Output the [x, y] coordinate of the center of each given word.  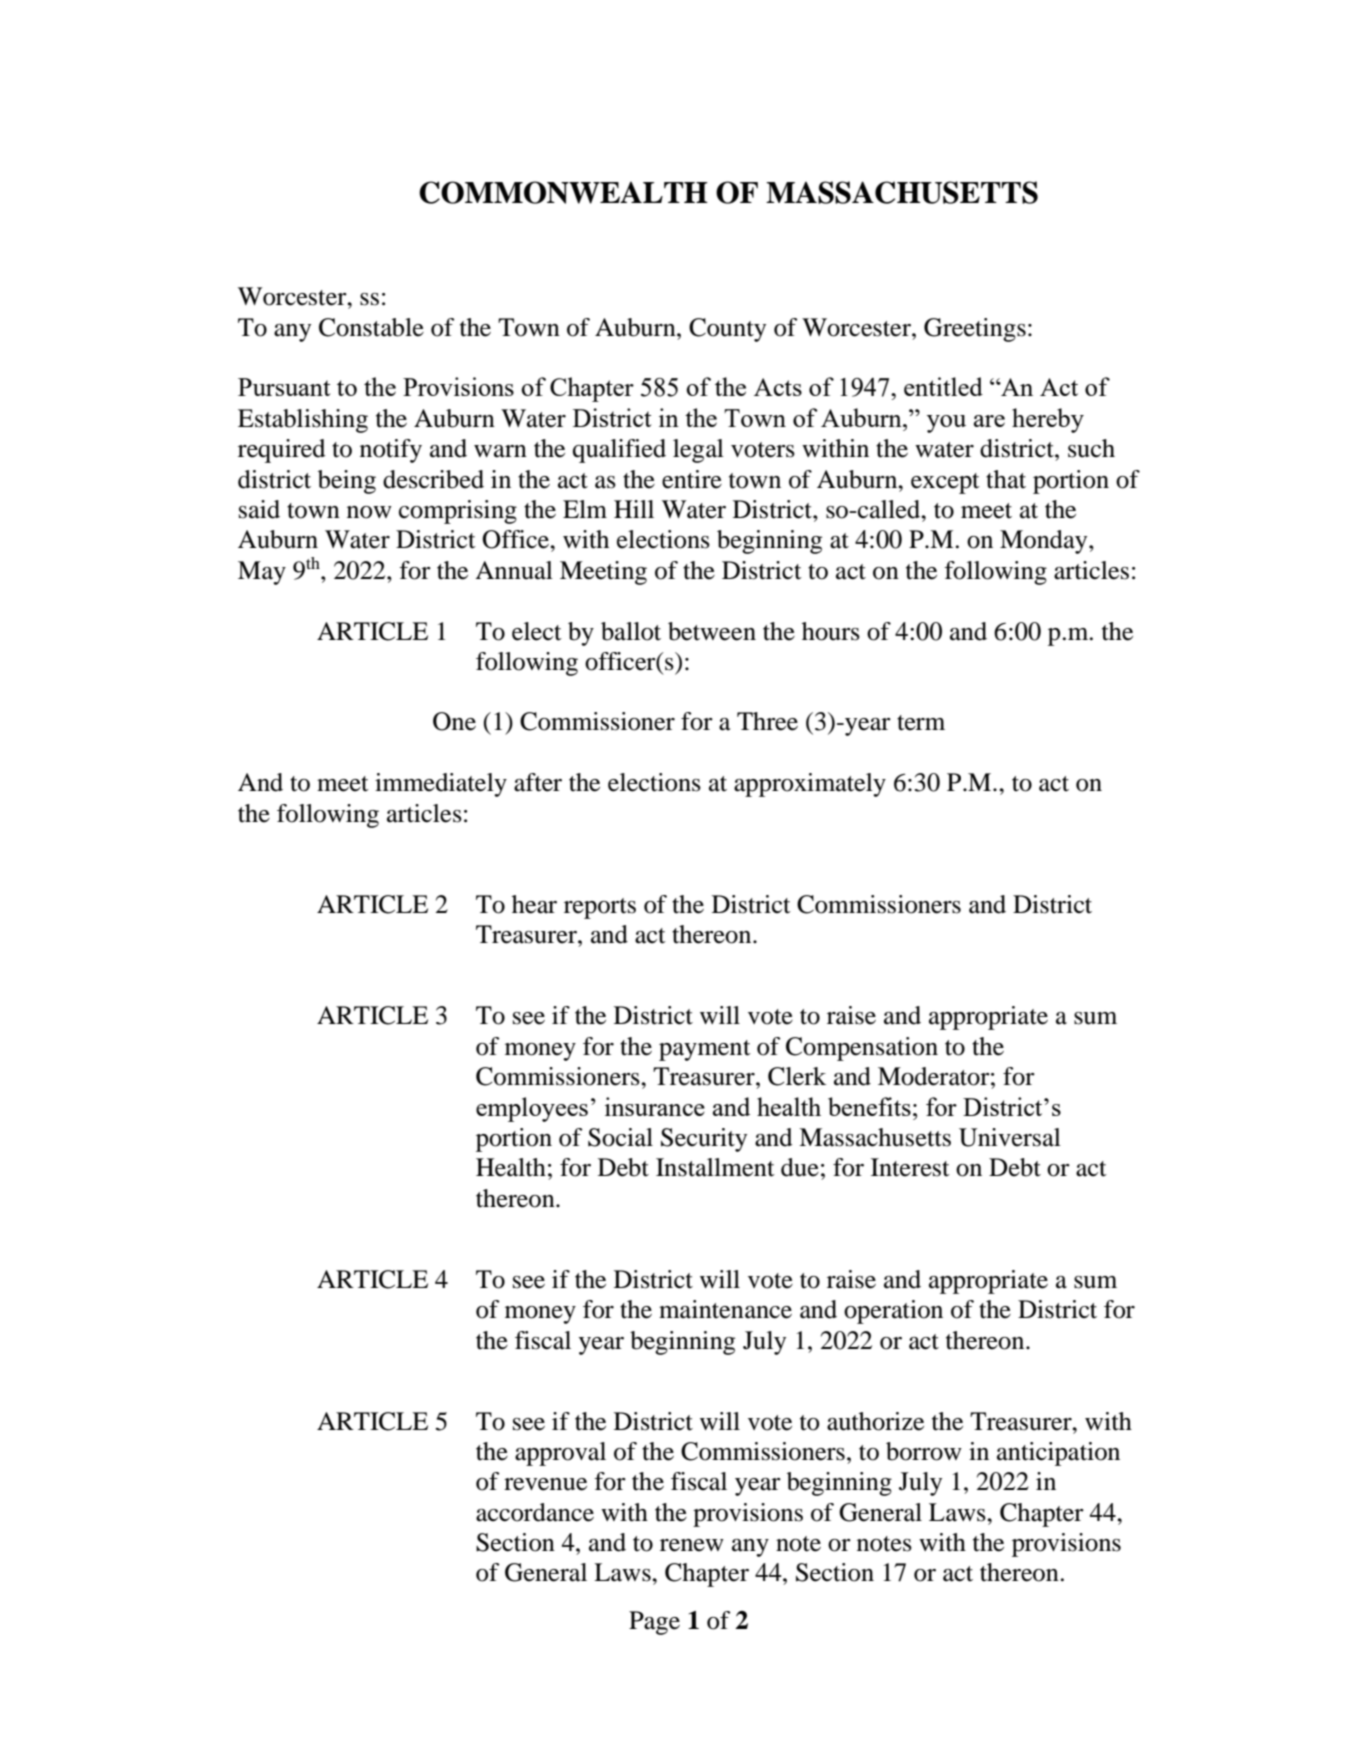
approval [560, 1454]
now [369, 512]
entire [692, 479]
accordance [535, 1512]
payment [705, 1050]
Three [767, 721]
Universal [1010, 1137]
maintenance [725, 1309]
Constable [371, 327]
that [1006, 479]
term [921, 723]
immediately [441, 785]
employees [532, 1109]
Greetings [975, 330]
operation [893, 1312]
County [727, 330]
